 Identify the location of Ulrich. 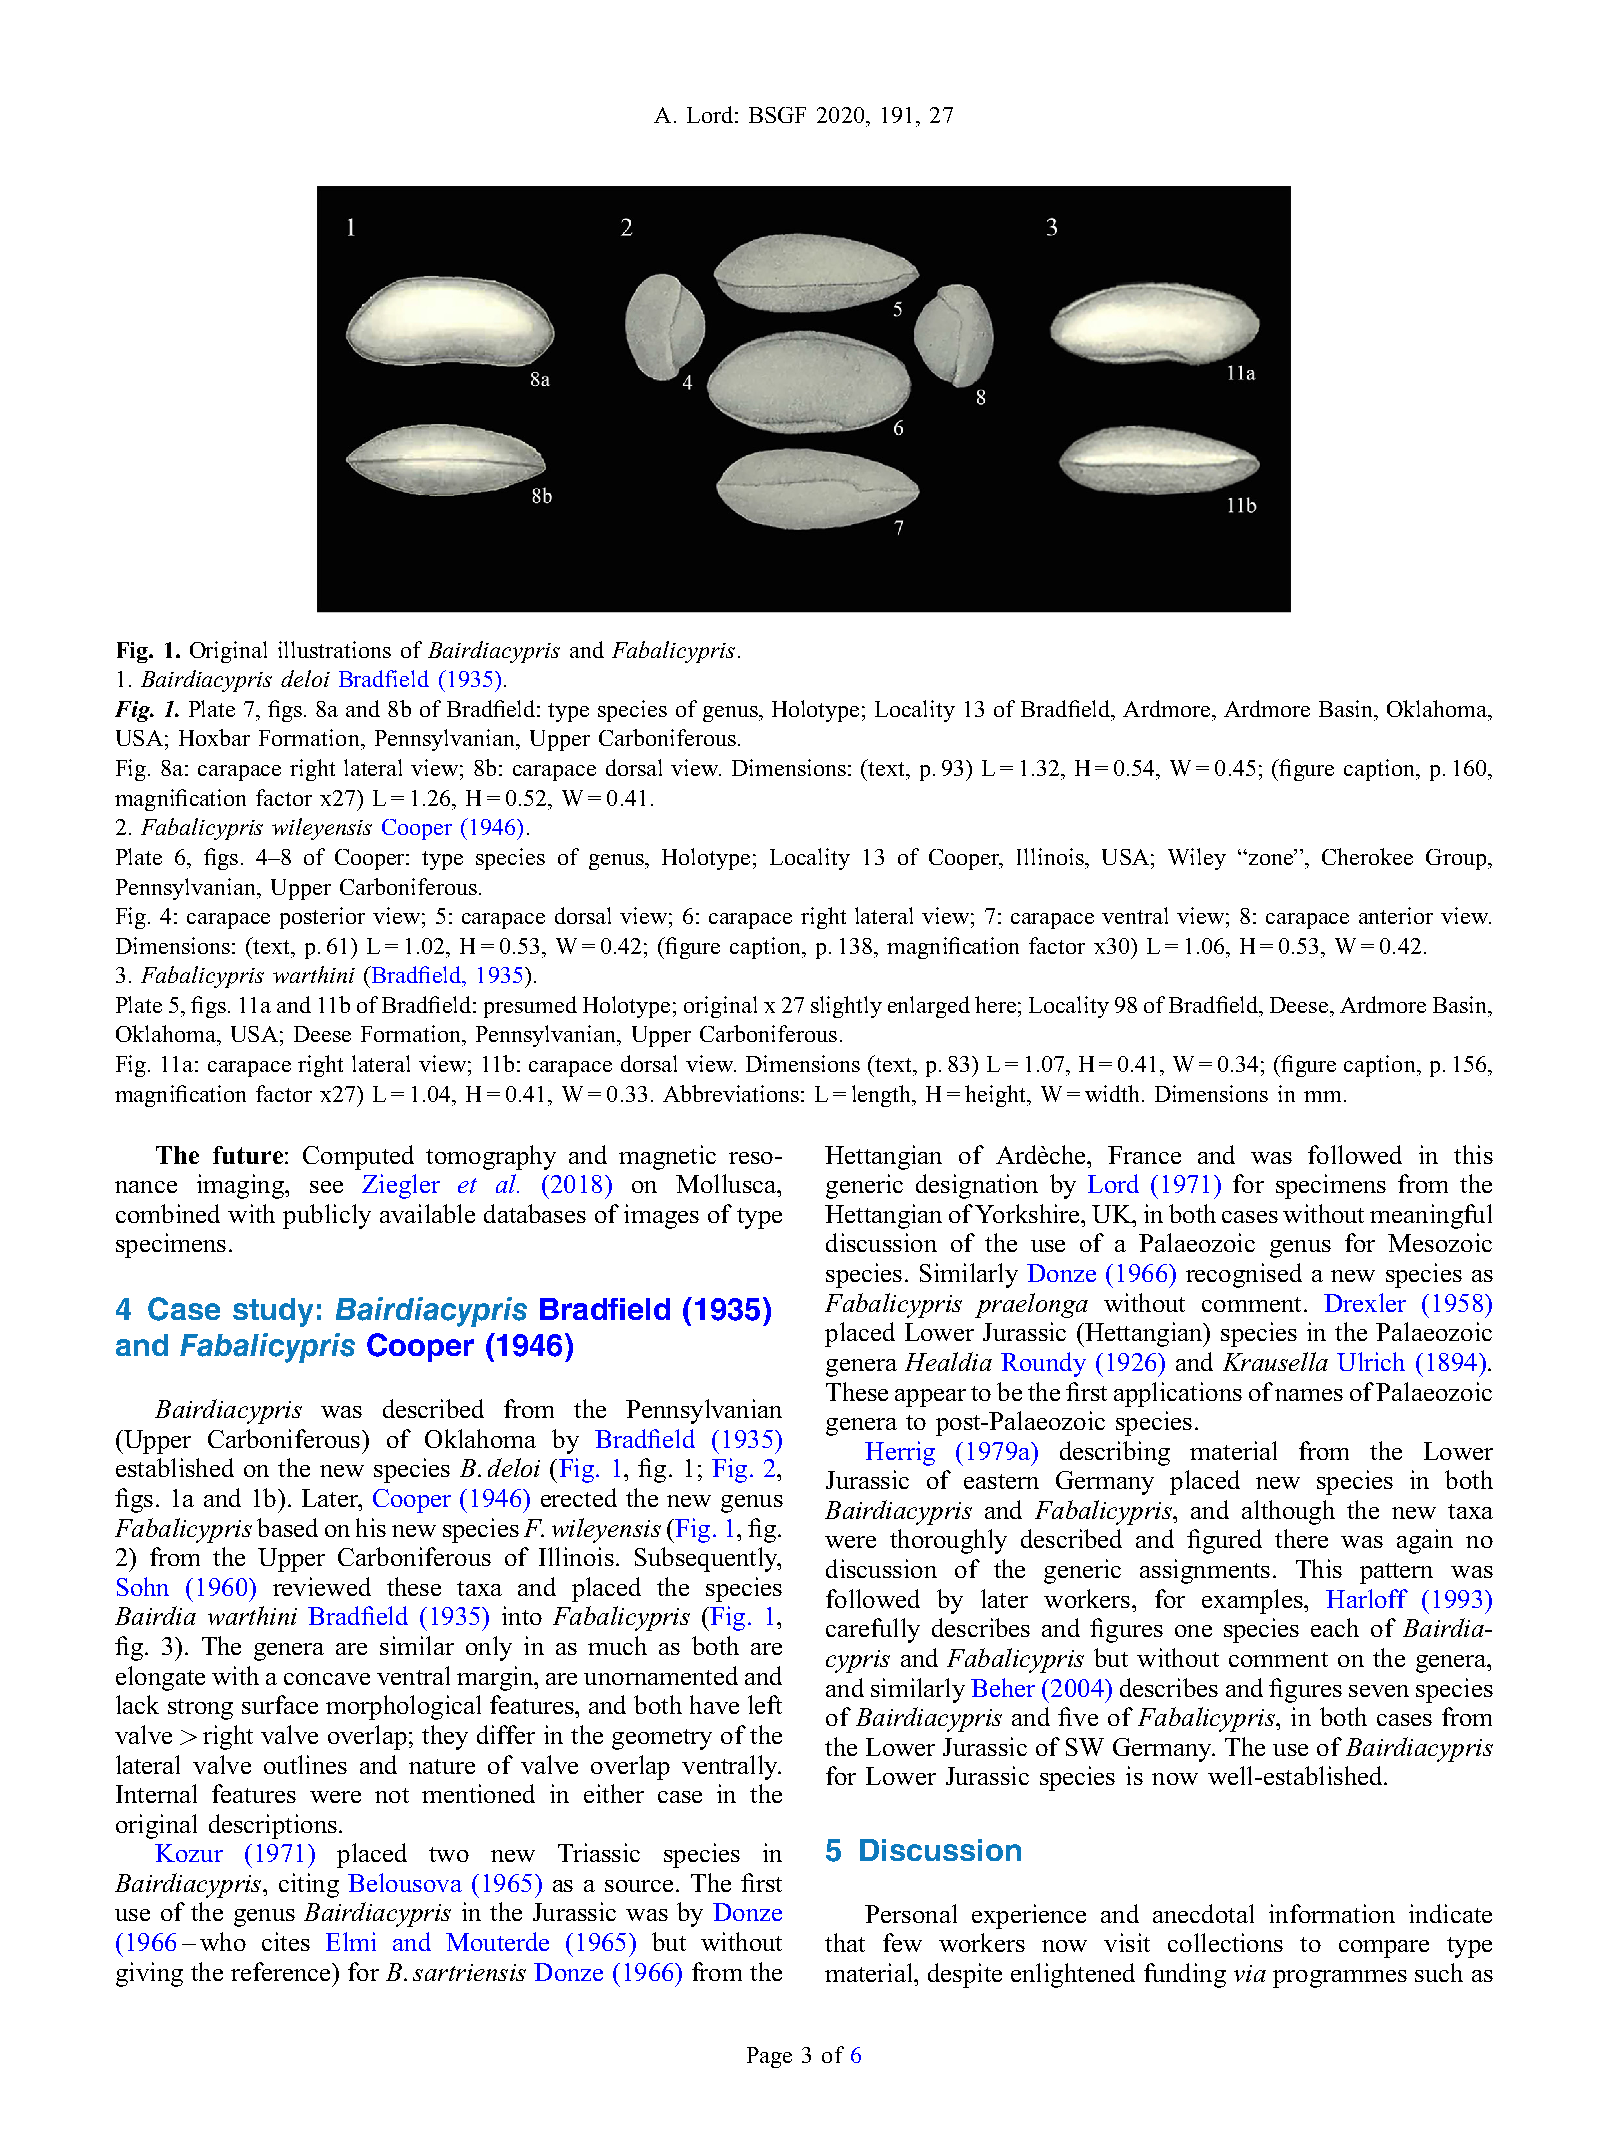
(1371, 1361).
